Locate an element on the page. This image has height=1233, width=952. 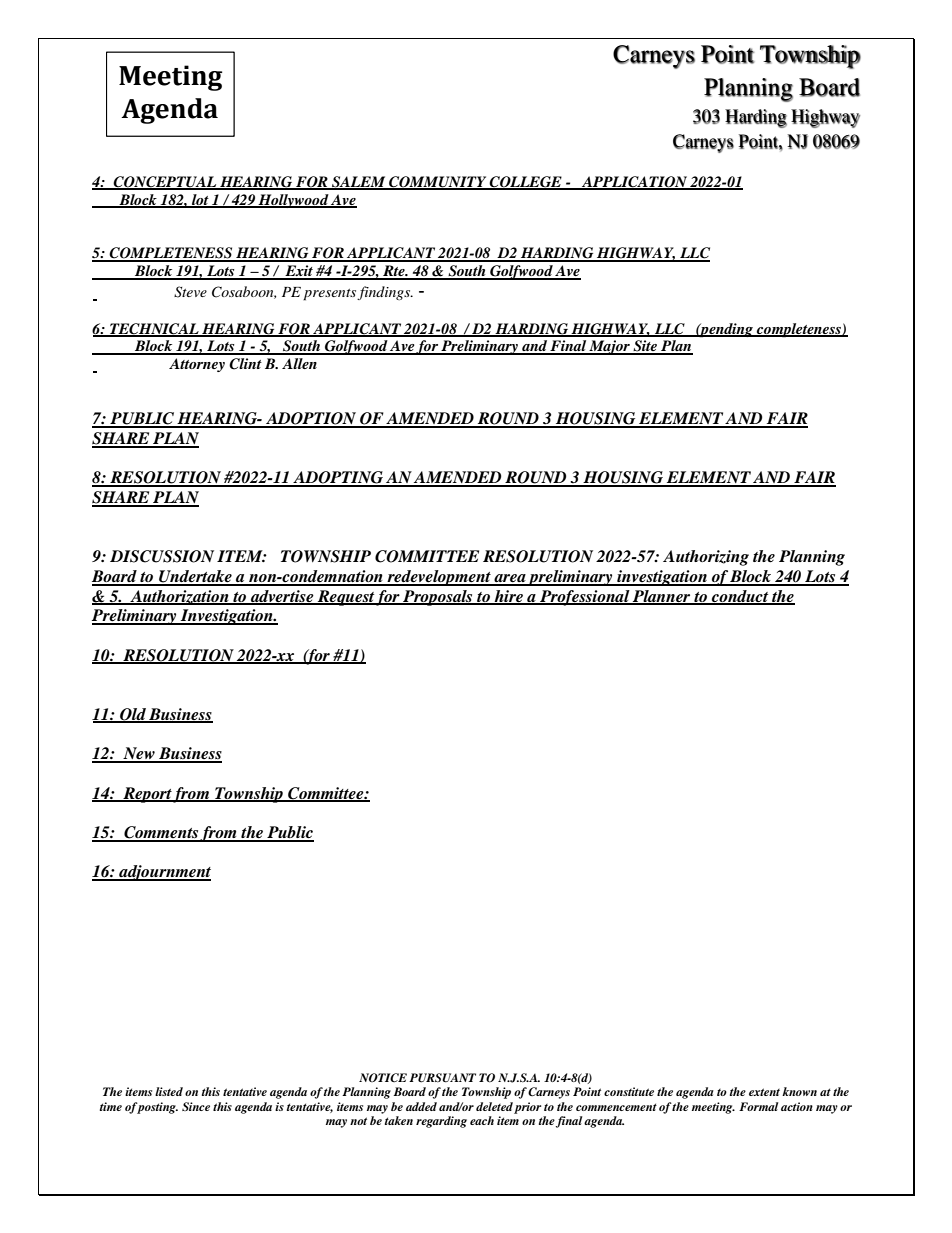
Undertake is located at coordinates (195, 577).
